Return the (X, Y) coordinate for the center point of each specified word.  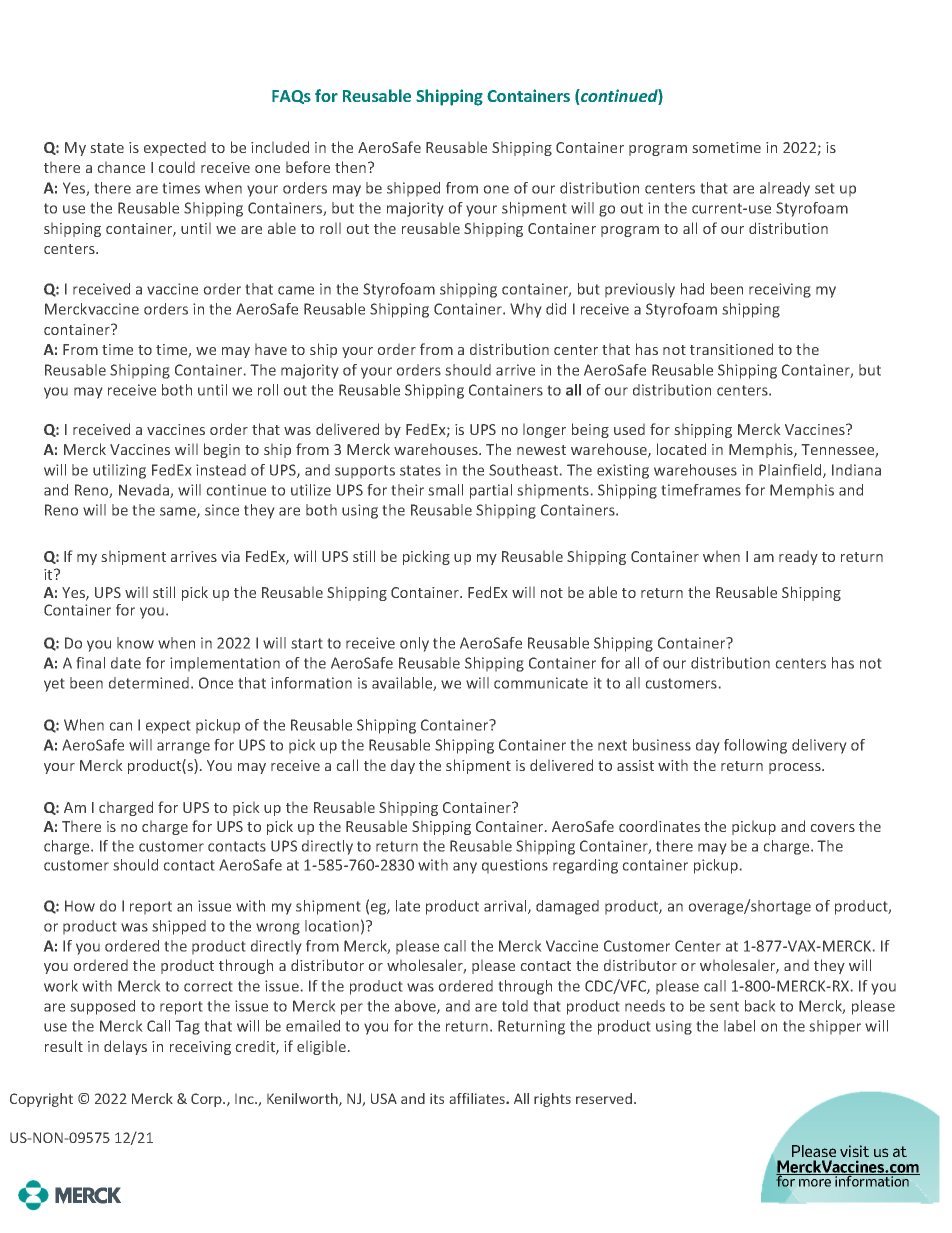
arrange (183, 748)
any (465, 868)
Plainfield (791, 471)
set (824, 188)
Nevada (145, 491)
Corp (207, 1100)
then (352, 167)
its (437, 1098)
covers (833, 828)
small (445, 490)
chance (121, 167)
